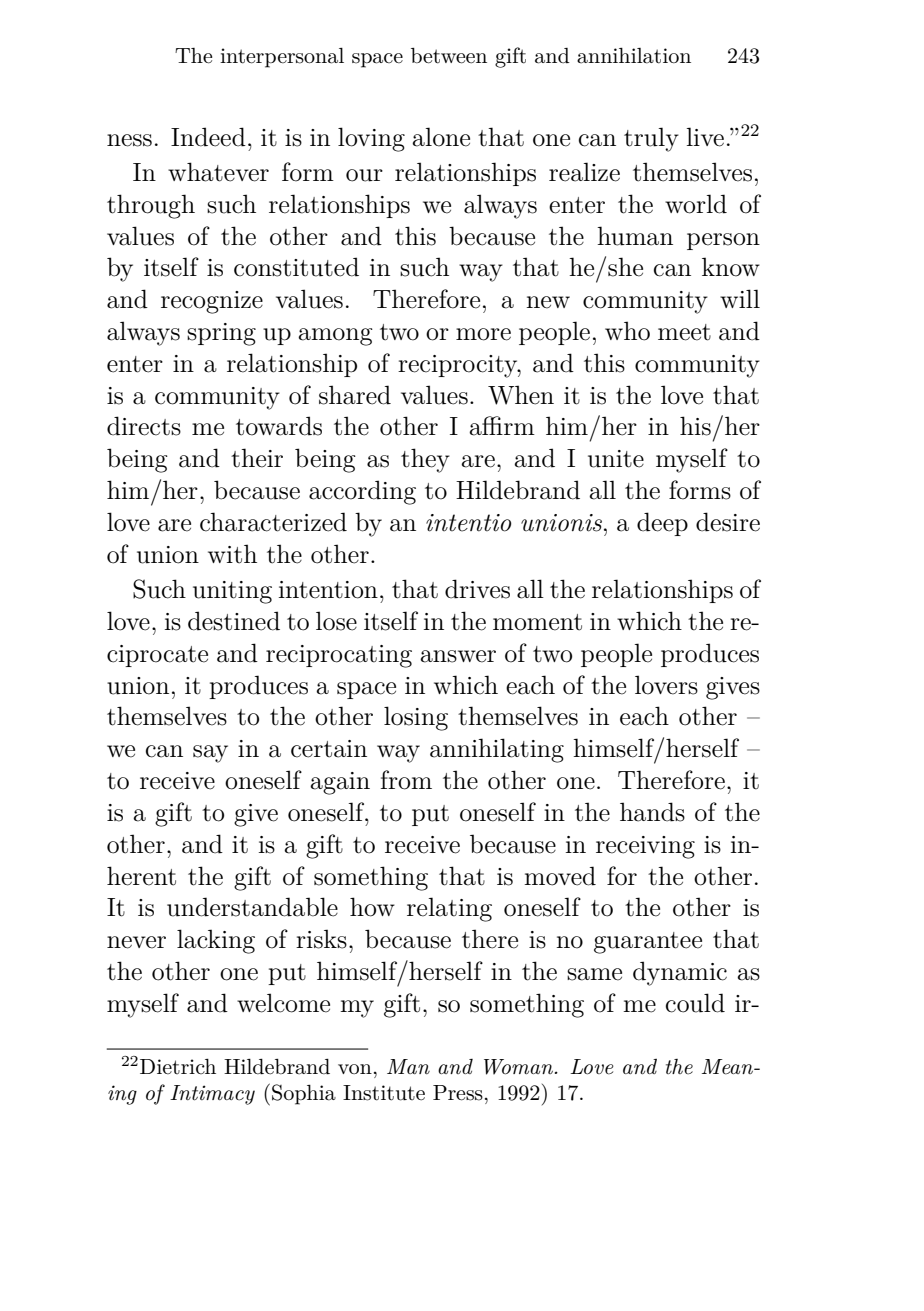  Describe the element at coordinates (616, 459) in the screenshot. I see `unite` at that location.
